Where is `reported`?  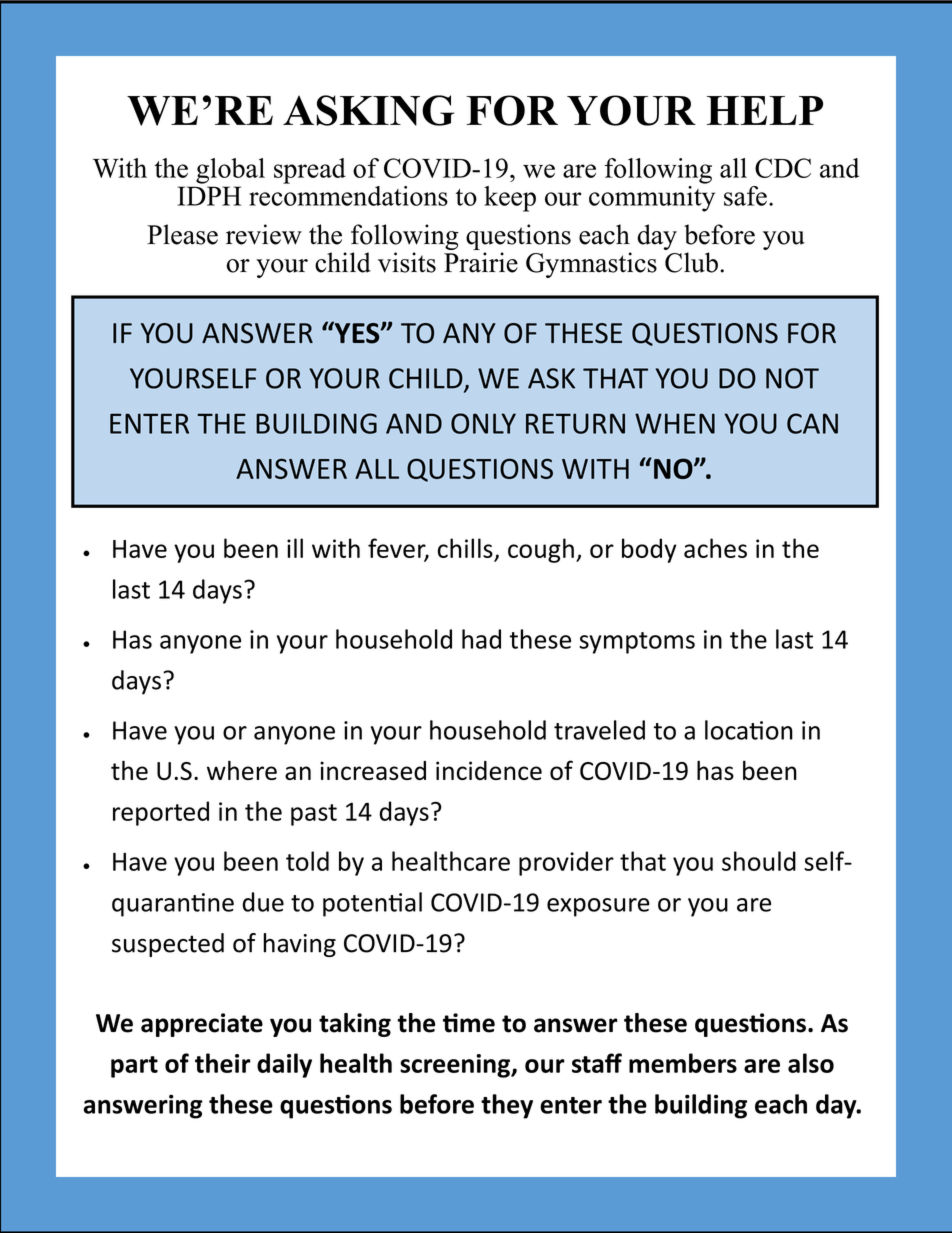
reported is located at coordinates (161, 813).
